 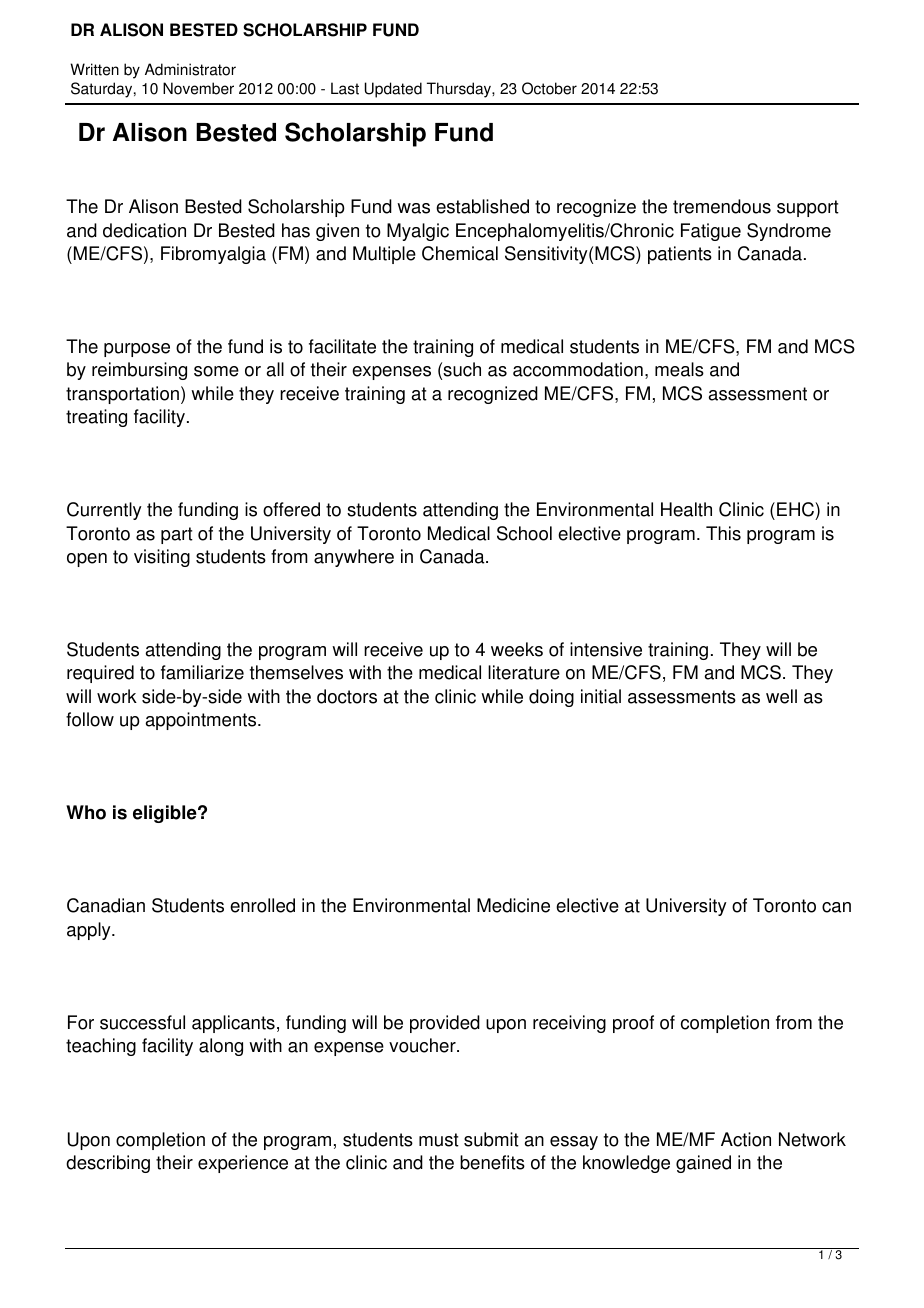 I want to click on Health, so click(x=686, y=509).
